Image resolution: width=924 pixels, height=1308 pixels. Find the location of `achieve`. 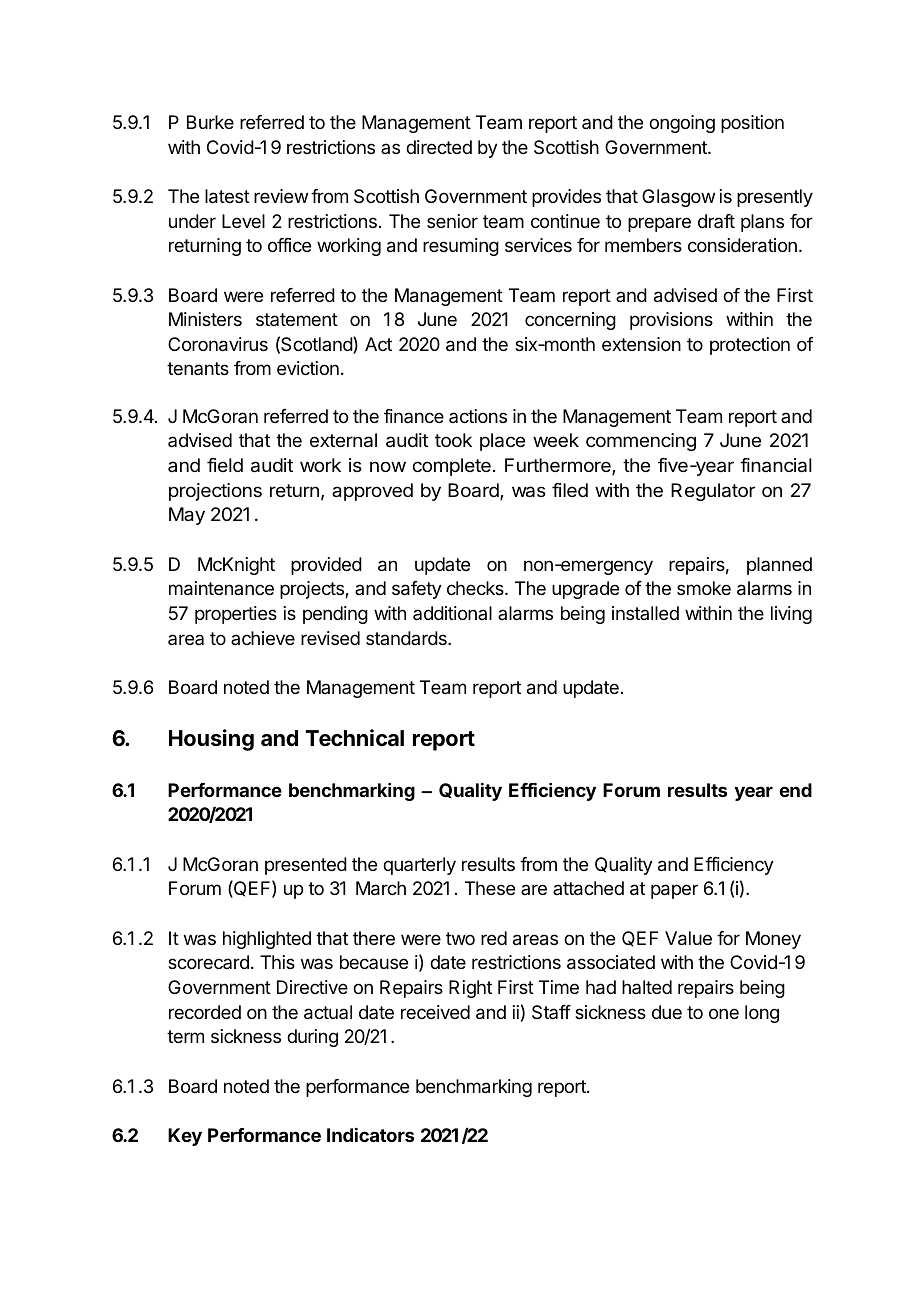

achieve is located at coordinates (263, 638).
